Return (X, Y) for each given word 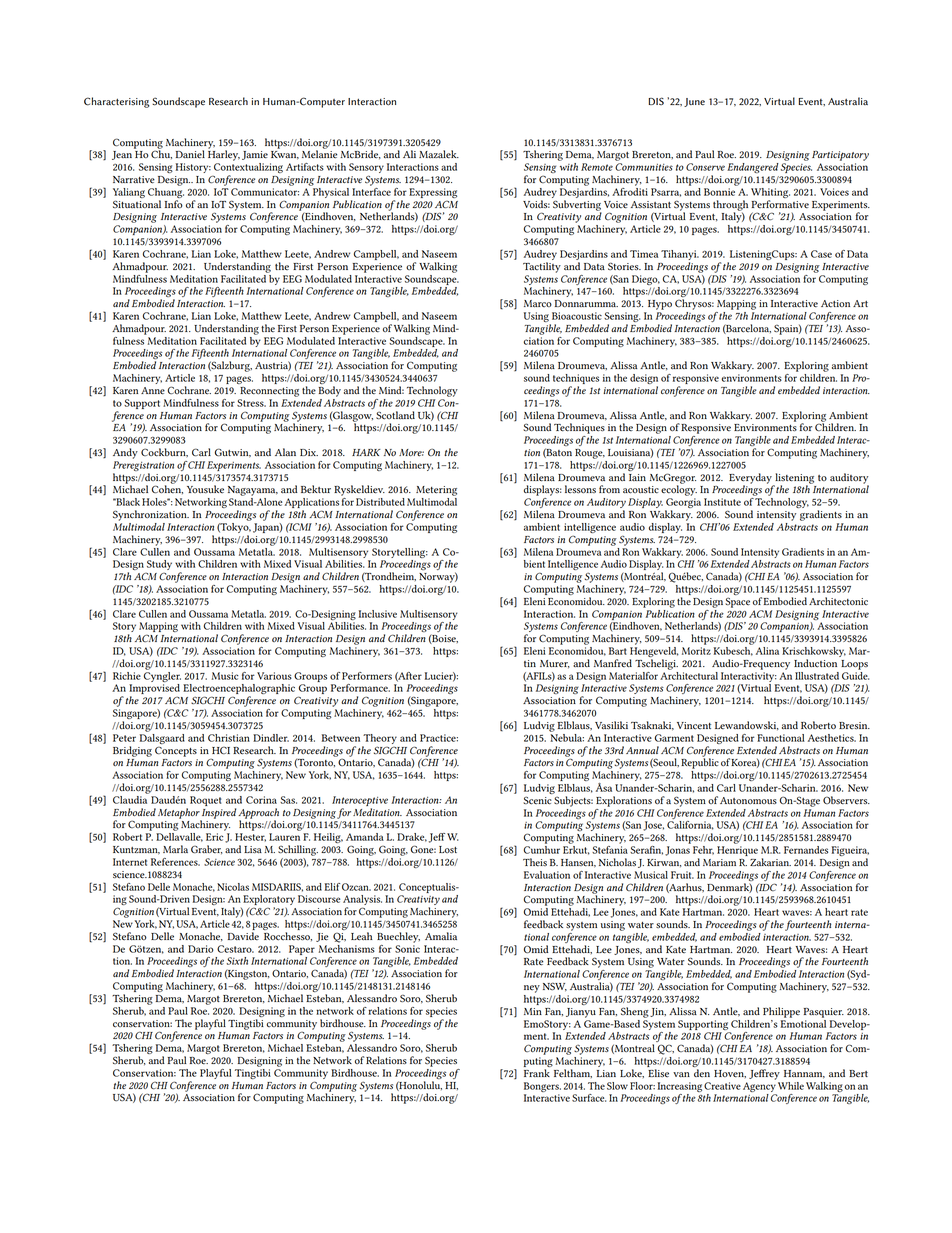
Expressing (433, 193)
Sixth (237, 961)
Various (274, 676)
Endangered (753, 168)
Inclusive (378, 614)
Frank (537, 1073)
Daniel (190, 154)
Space (737, 602)
